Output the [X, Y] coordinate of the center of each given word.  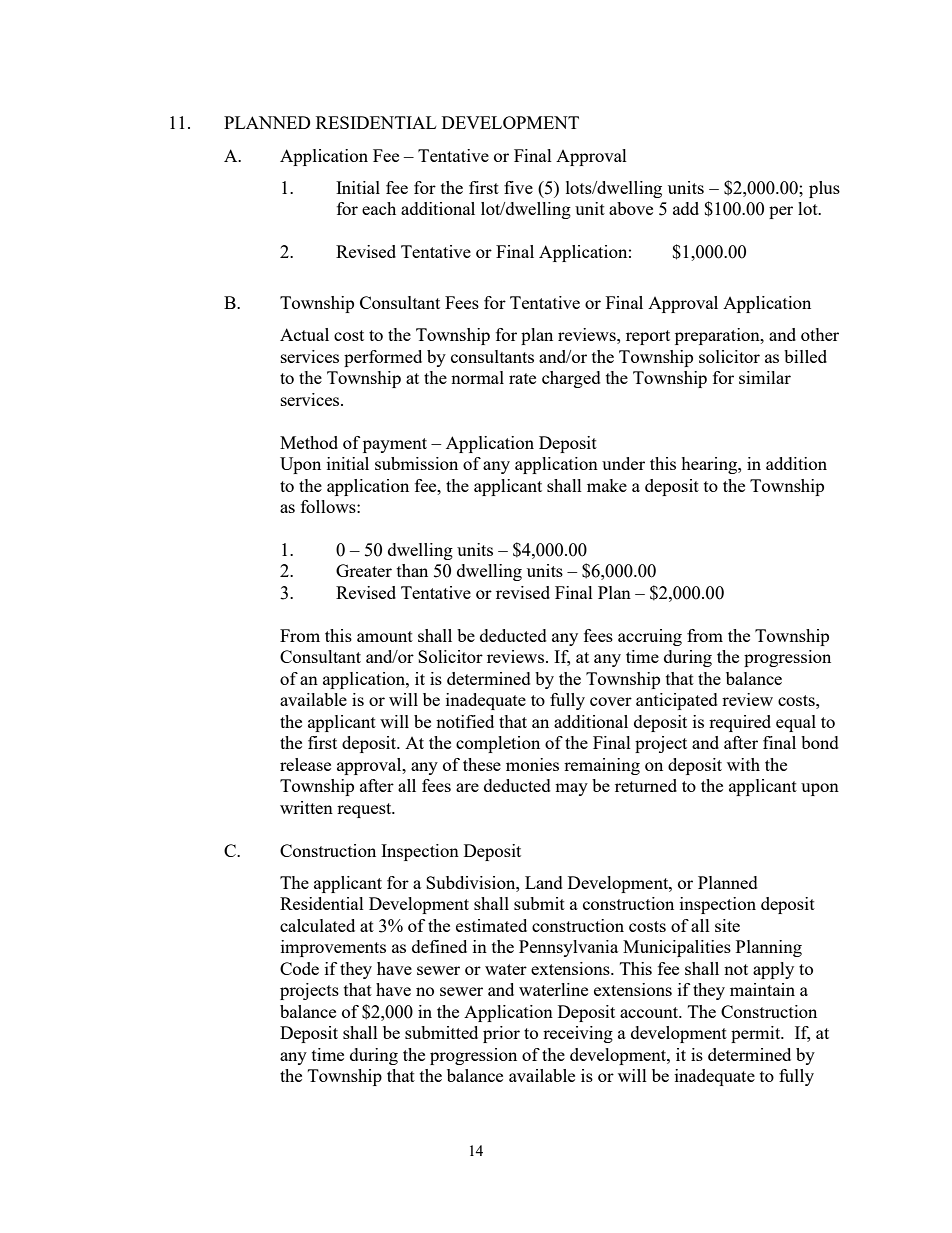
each [379, 208]
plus [824, 189]
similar [765, 377]
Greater [364, 570]
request [365, 810]
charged [571, 379]
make [607, 485]
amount [385, 636]
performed [383, 358]
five [518, 187]
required [740, 723]
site [727, 925]
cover [611, 701]
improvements [333, 948]
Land [544, 882]
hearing [710, 465]
